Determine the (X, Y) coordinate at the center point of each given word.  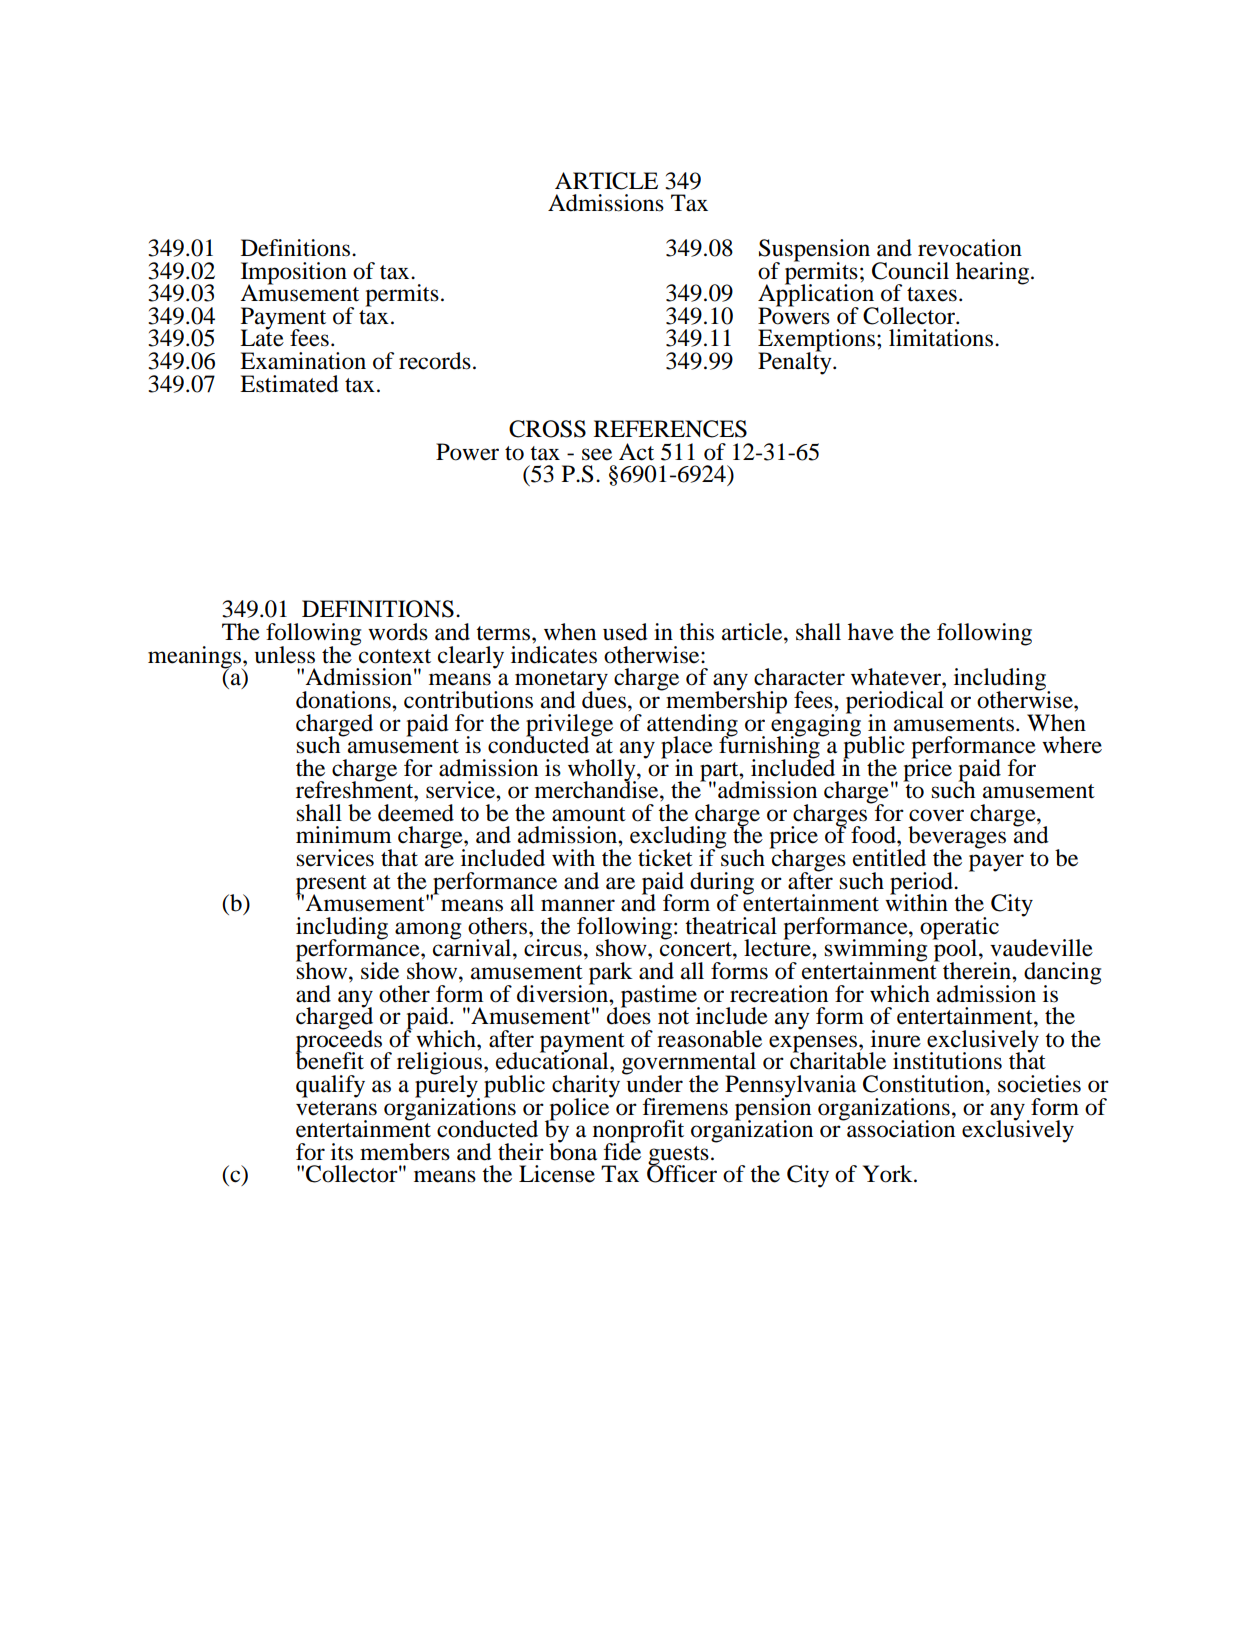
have (871, 632)
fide (622, 1150)
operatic (959, 929)
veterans (336, 1108)
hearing (994, 273)
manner (578, 905)
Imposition (294, 274)
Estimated (289, 384)
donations (344, 700)
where (1072, 745)
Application (817, 295)
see (597, 454)
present (331, 885)
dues (604, 699)
